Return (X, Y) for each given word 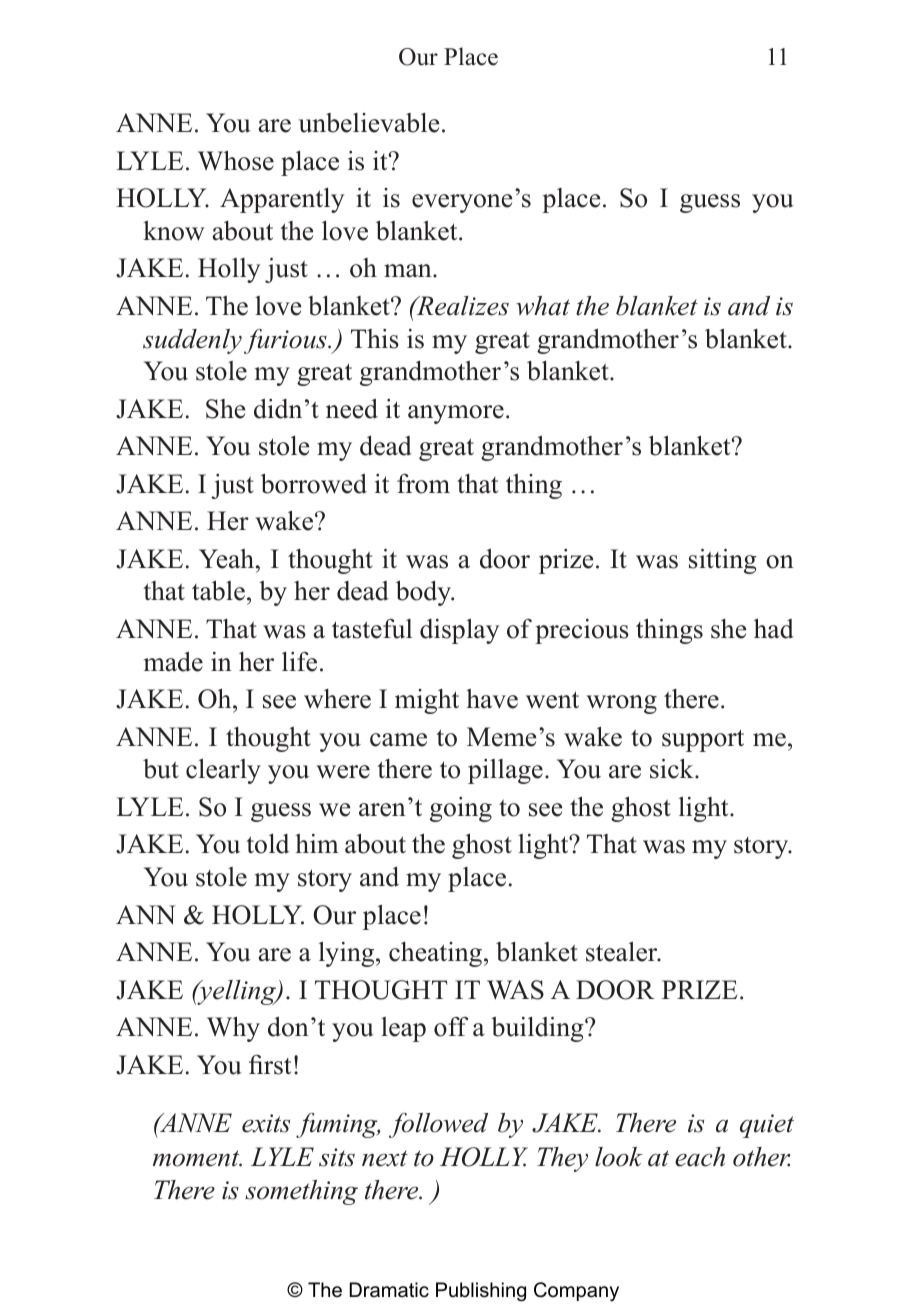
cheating (435, 954)
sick (673, 769)
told (267, 844)
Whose (236, 160)
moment (197, 1158)
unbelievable (369, 123)
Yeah (228, 559)
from (423, 484)
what (543, 306)
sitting (723, 561)
